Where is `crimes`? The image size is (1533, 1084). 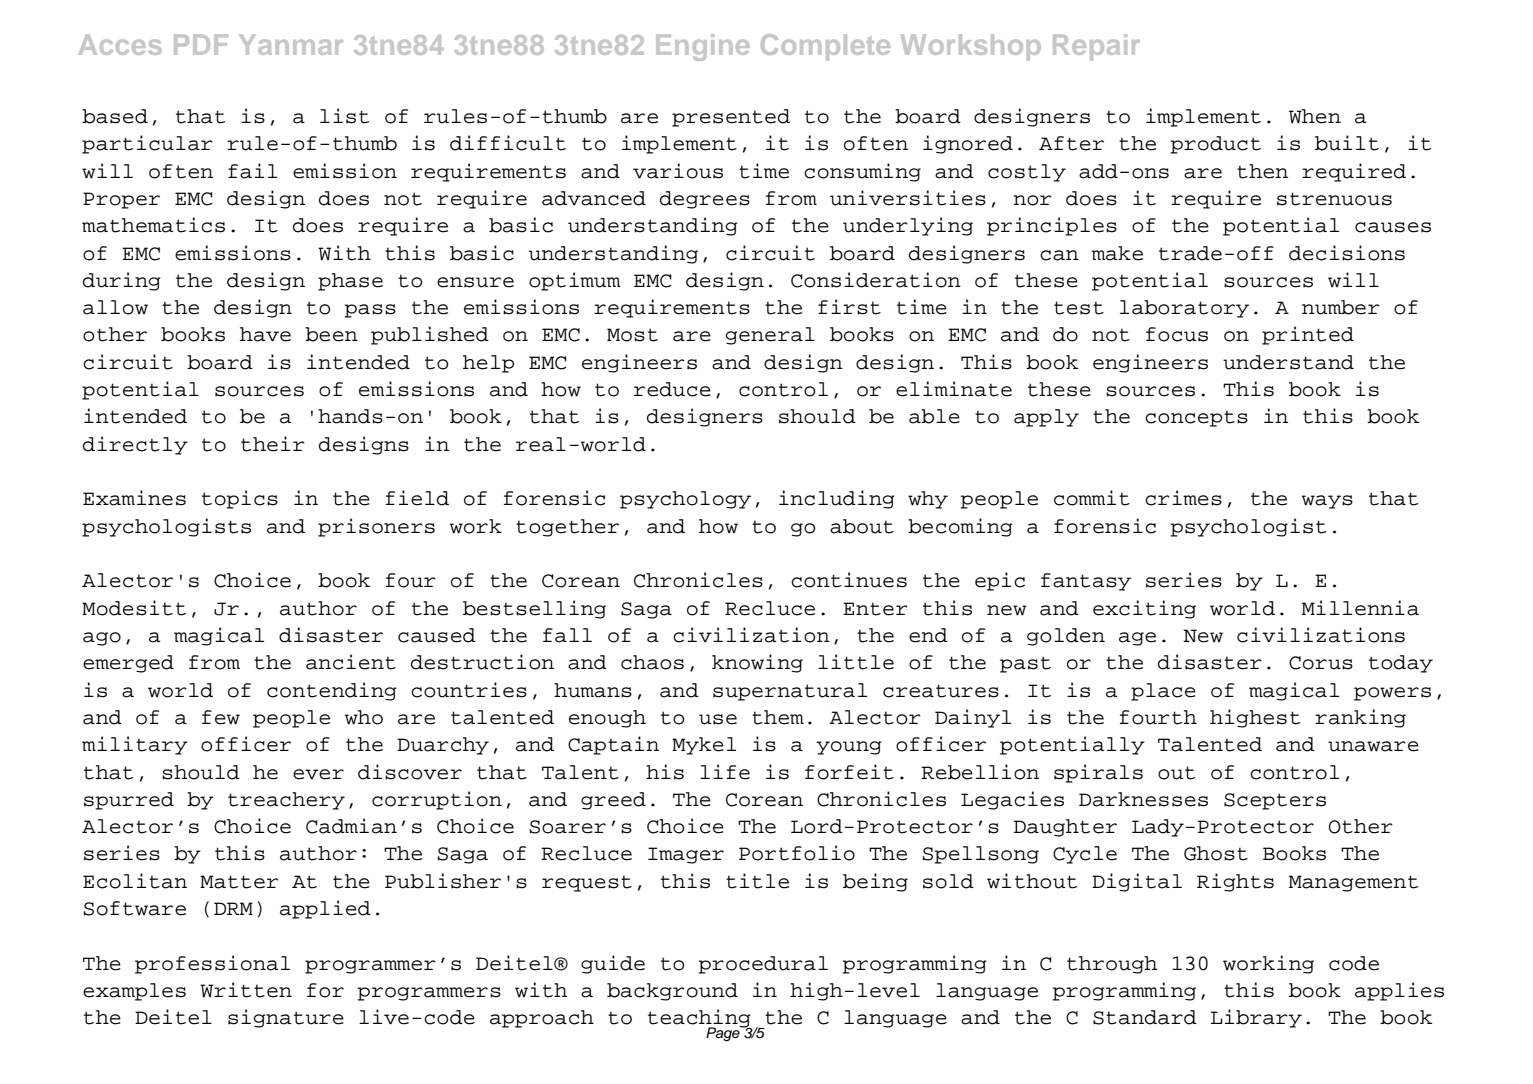 crimes is located at coordinates (1183, 498).
